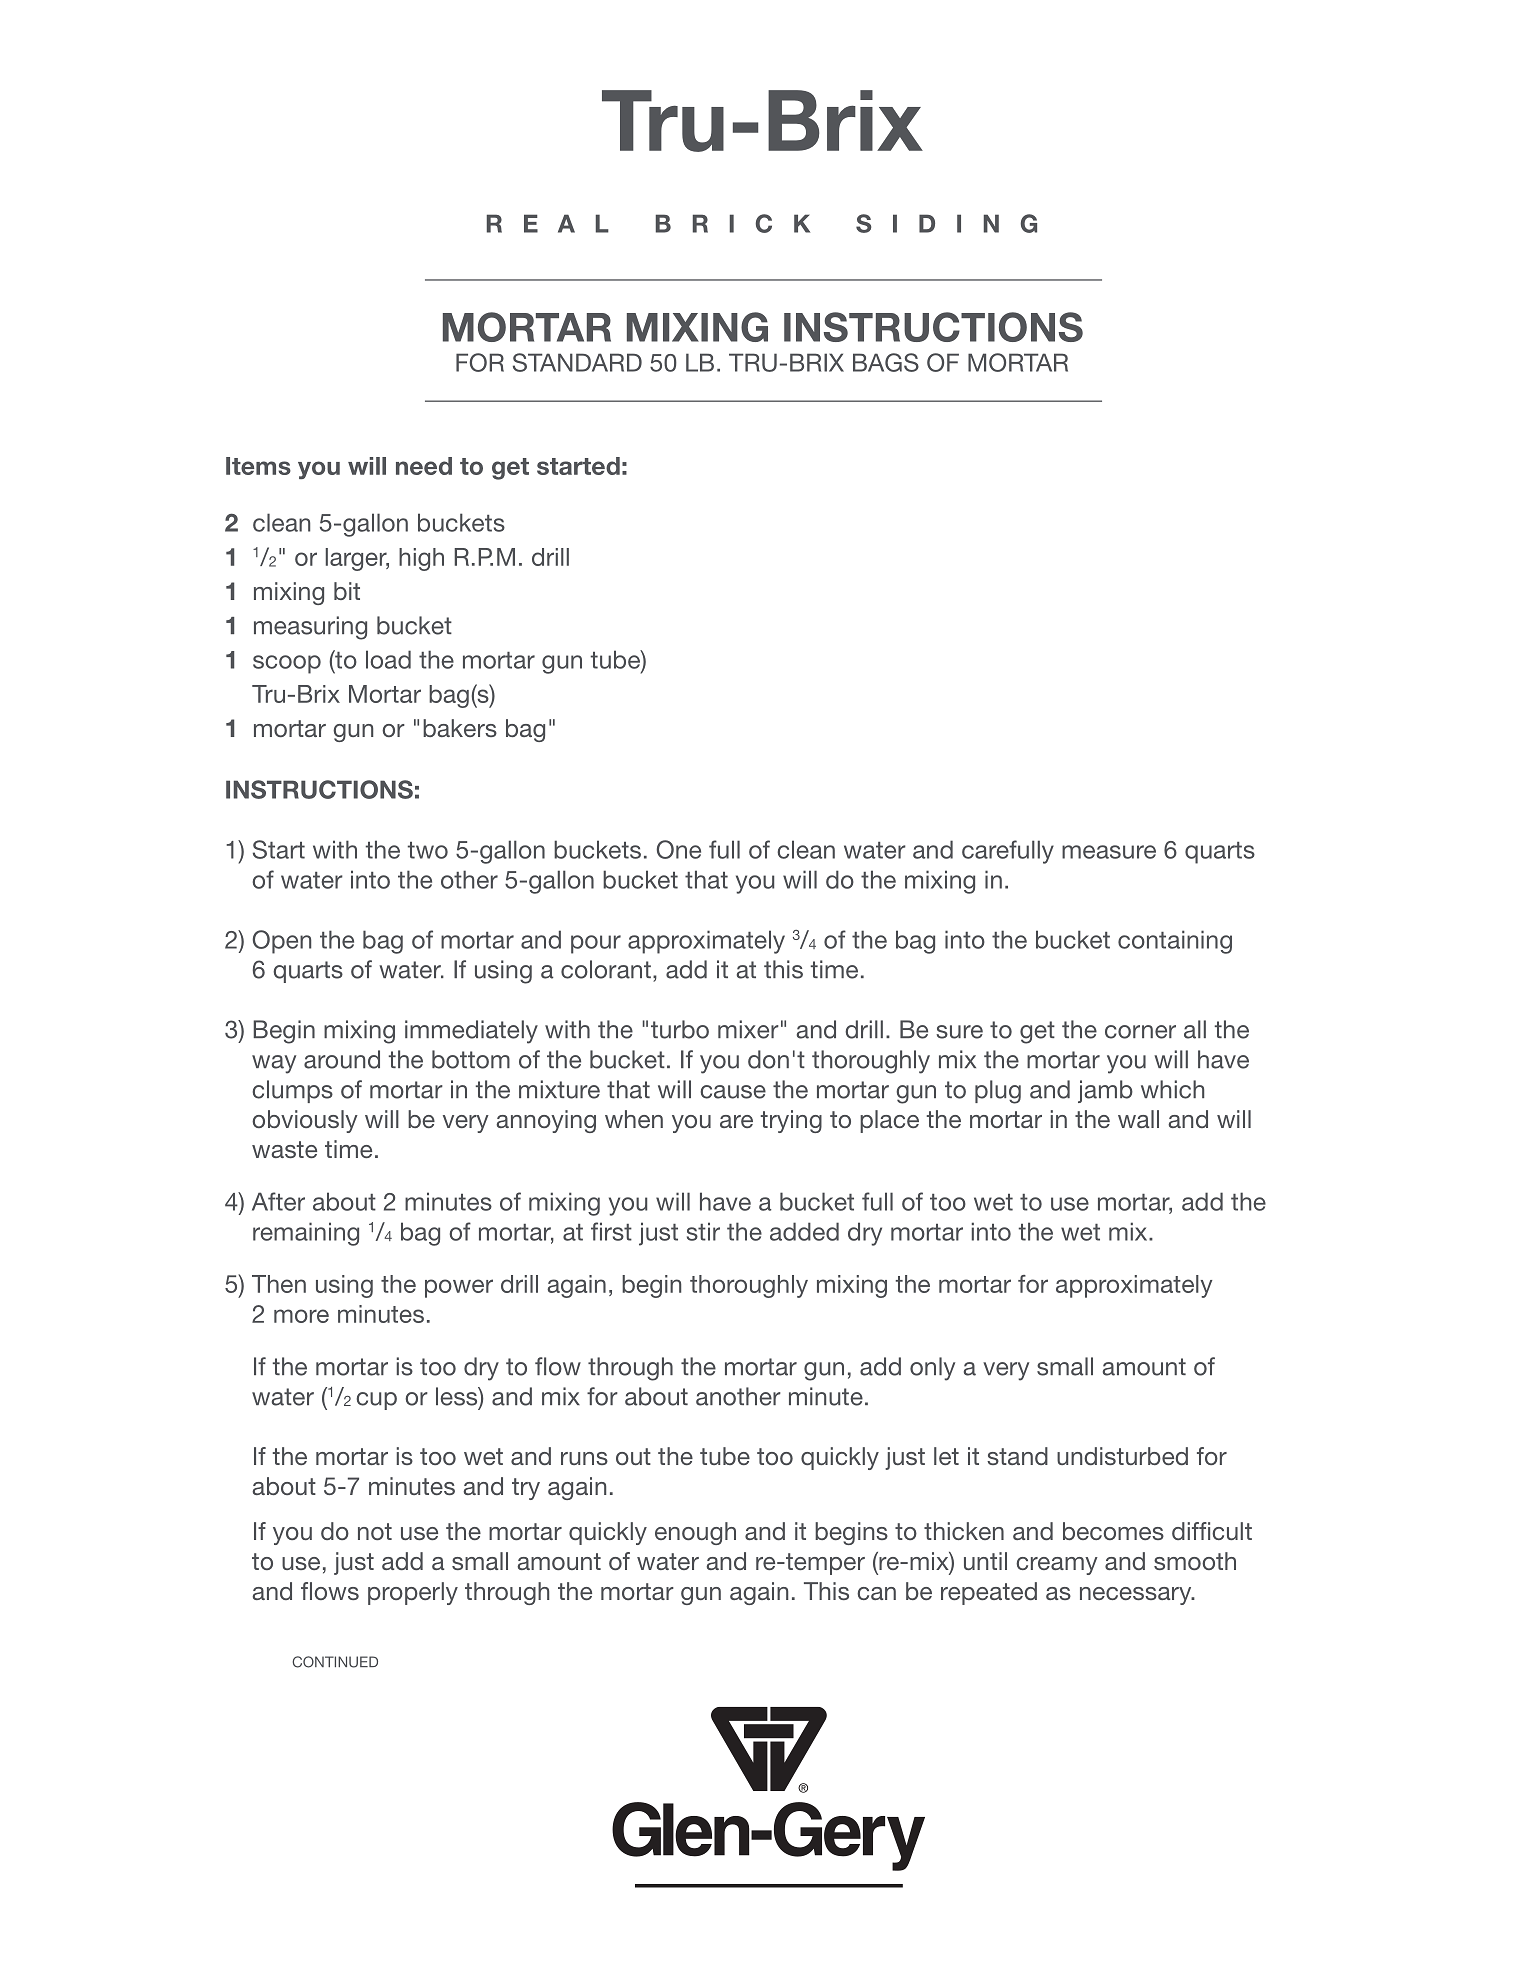  What do you see at coordinates (424, 466) in the screenshot?
I see `need` at bounding box center [424, 466].
